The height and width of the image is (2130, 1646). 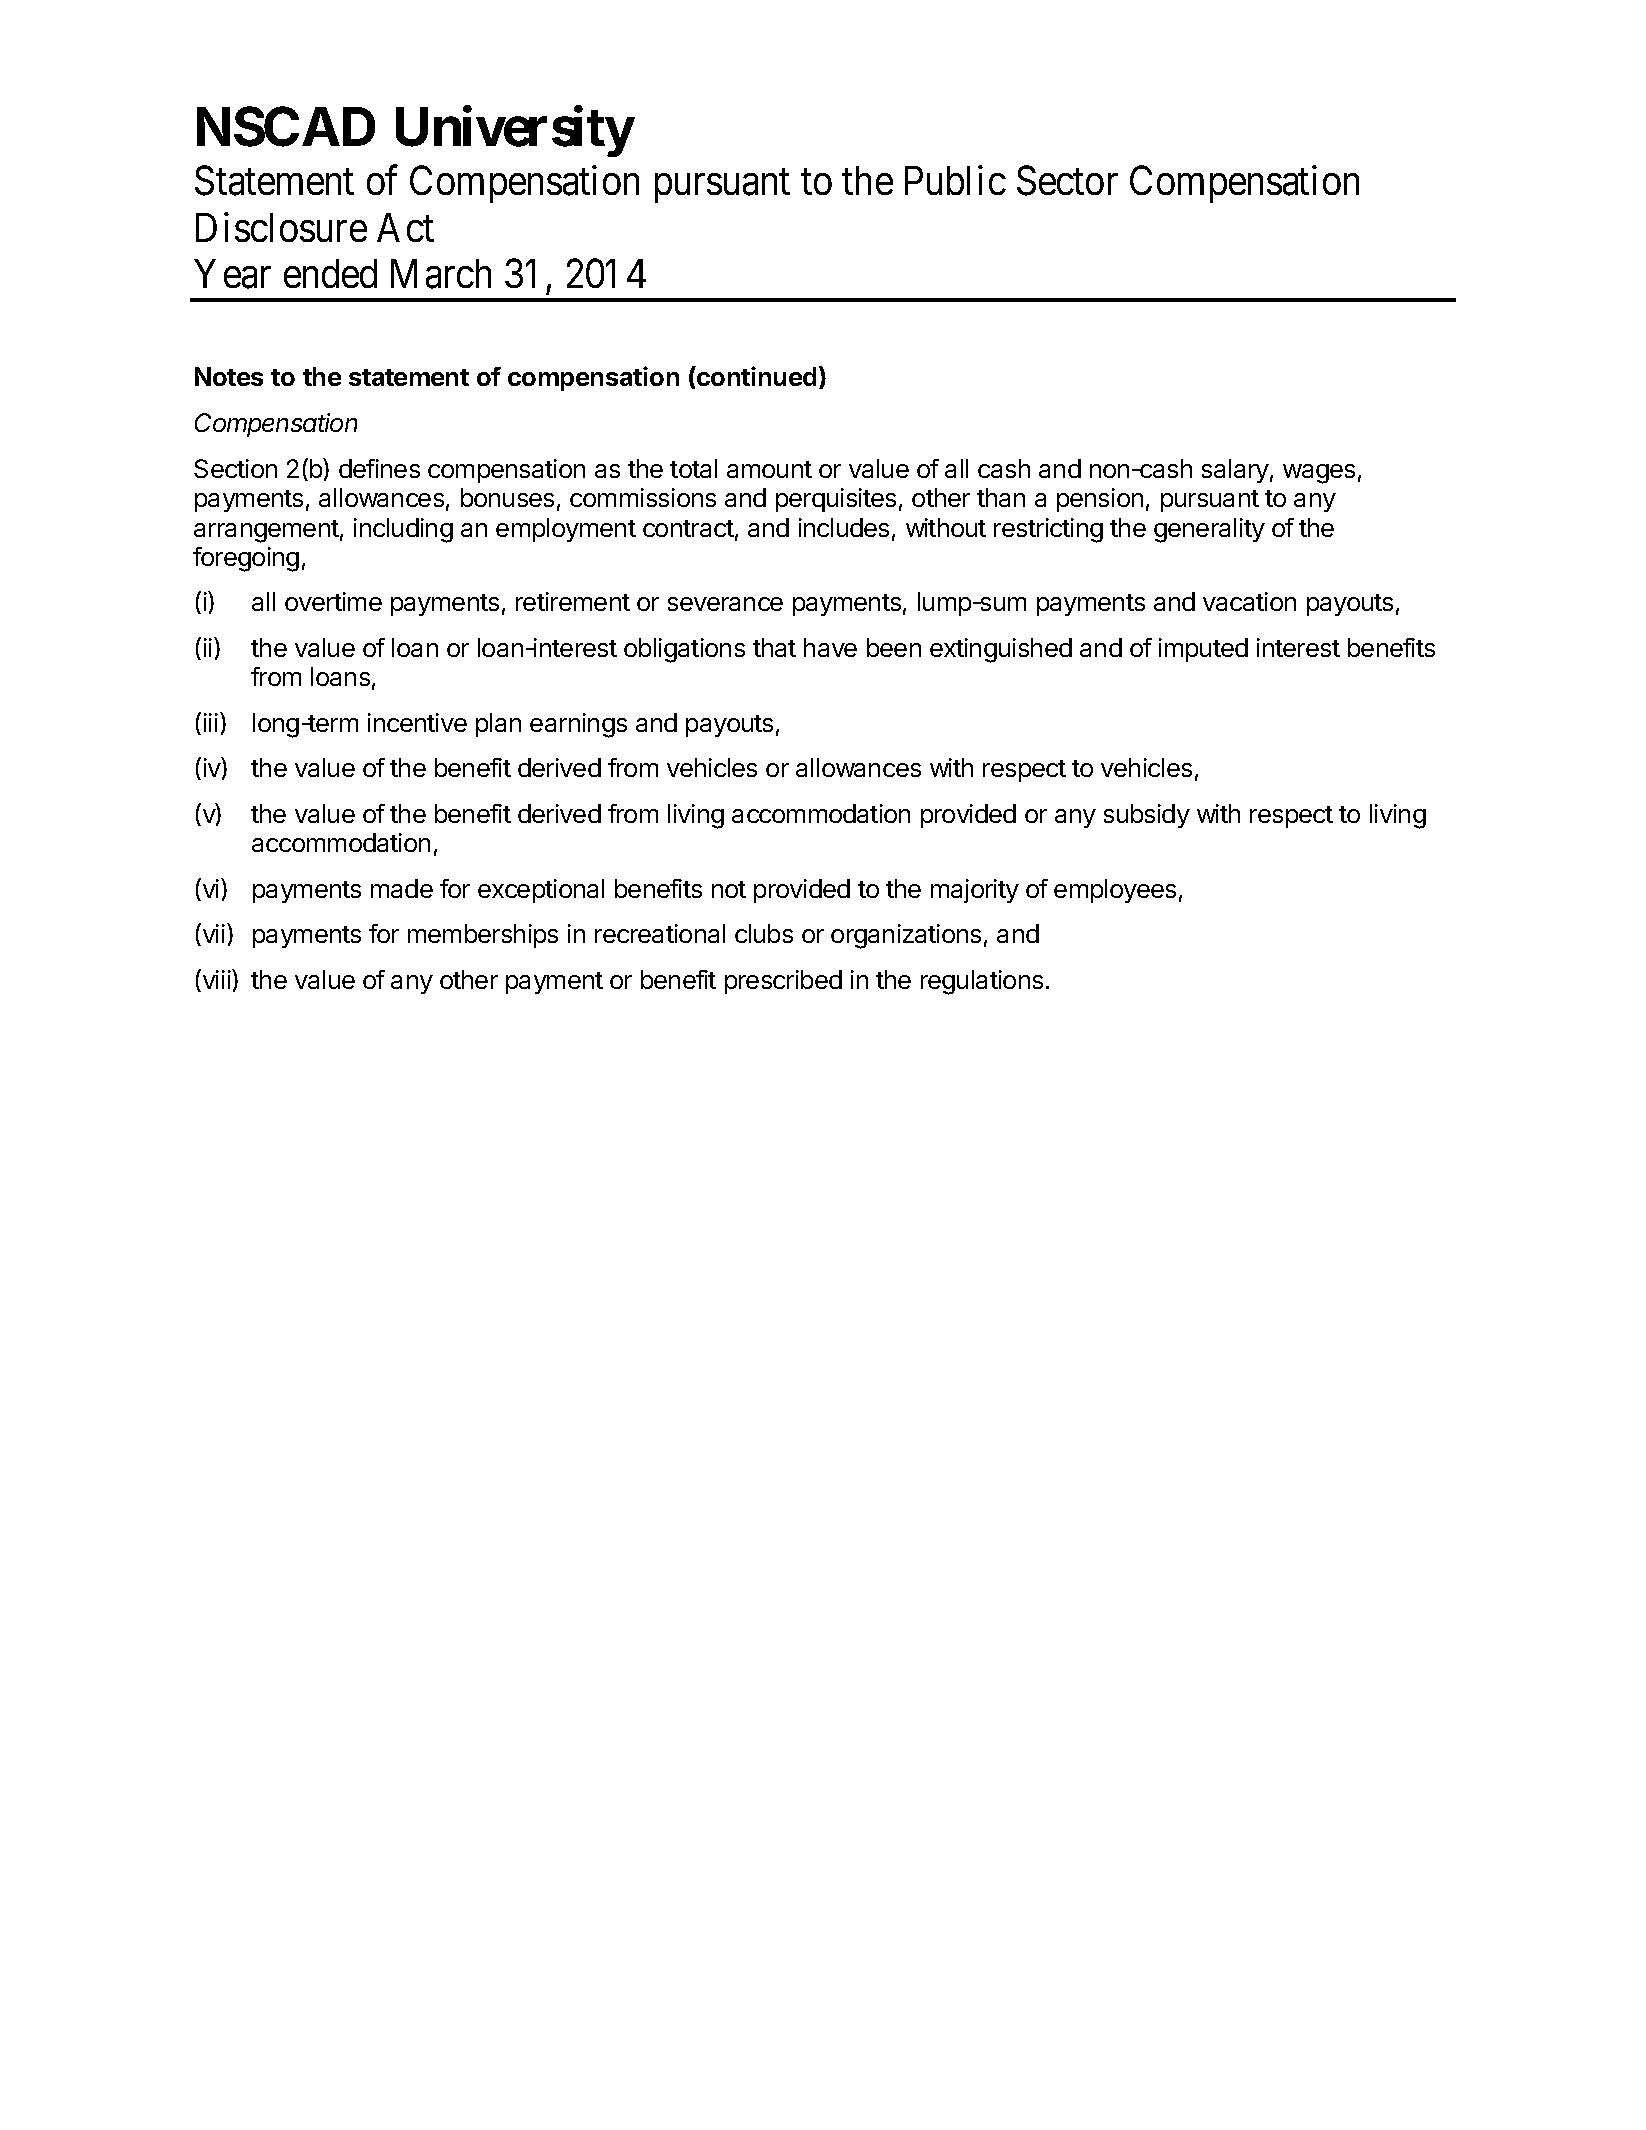 I want to click on viii, so click(x=216, y=980).
